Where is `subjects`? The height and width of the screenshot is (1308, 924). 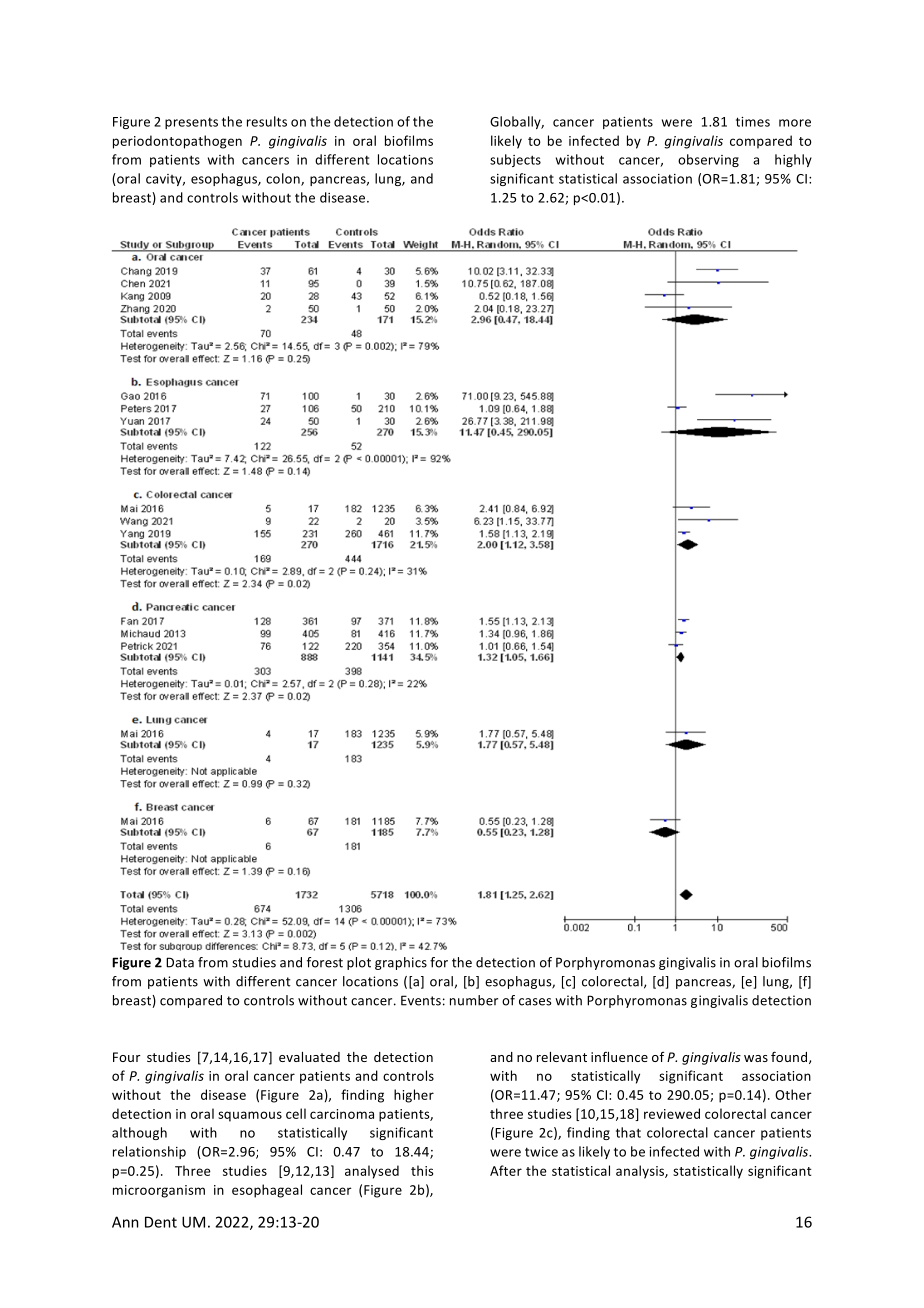
subjects is located at coordinates (515, 160).
